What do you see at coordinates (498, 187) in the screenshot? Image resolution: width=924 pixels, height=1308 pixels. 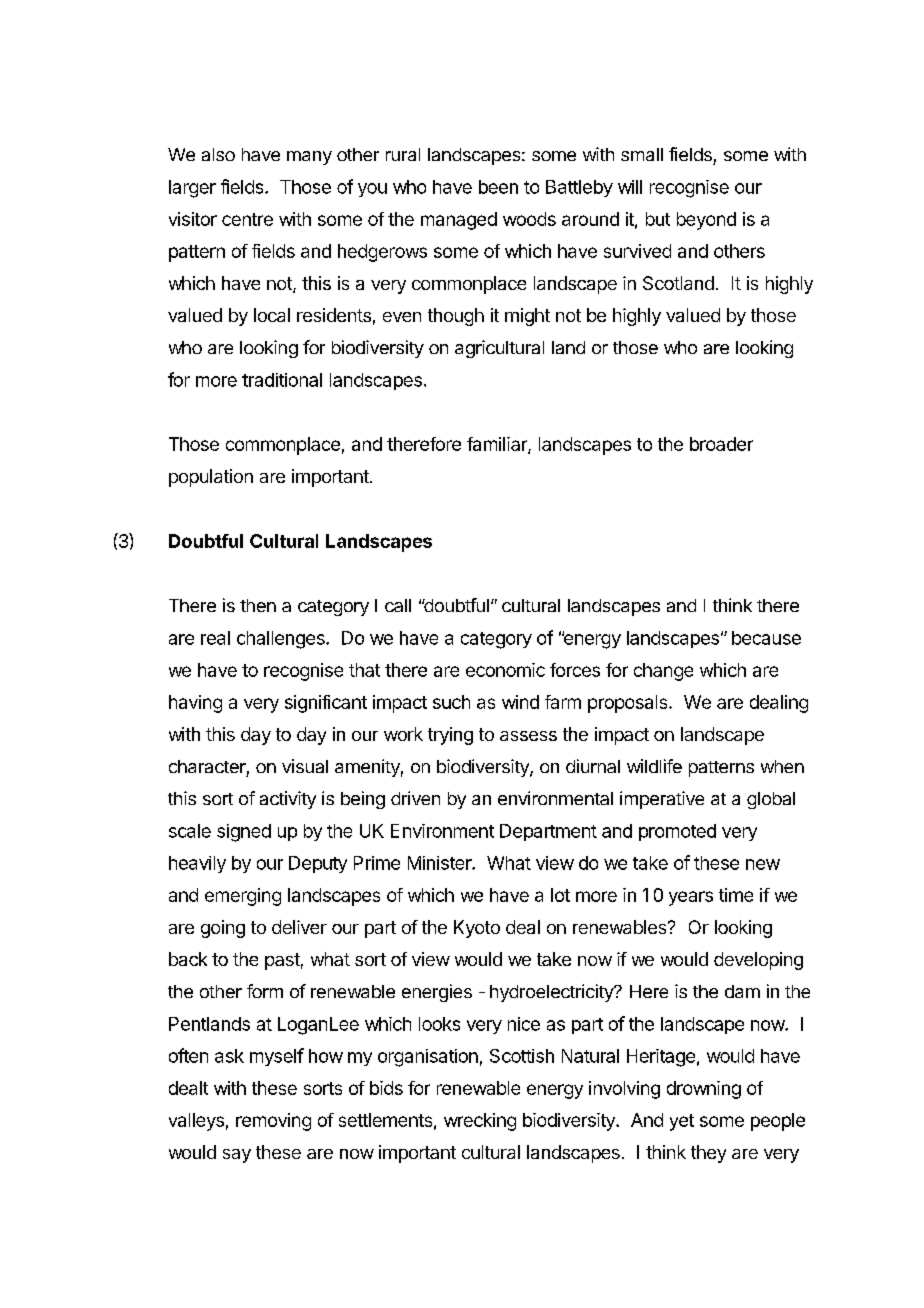 I see `been` at bounding box center [498, 187].
